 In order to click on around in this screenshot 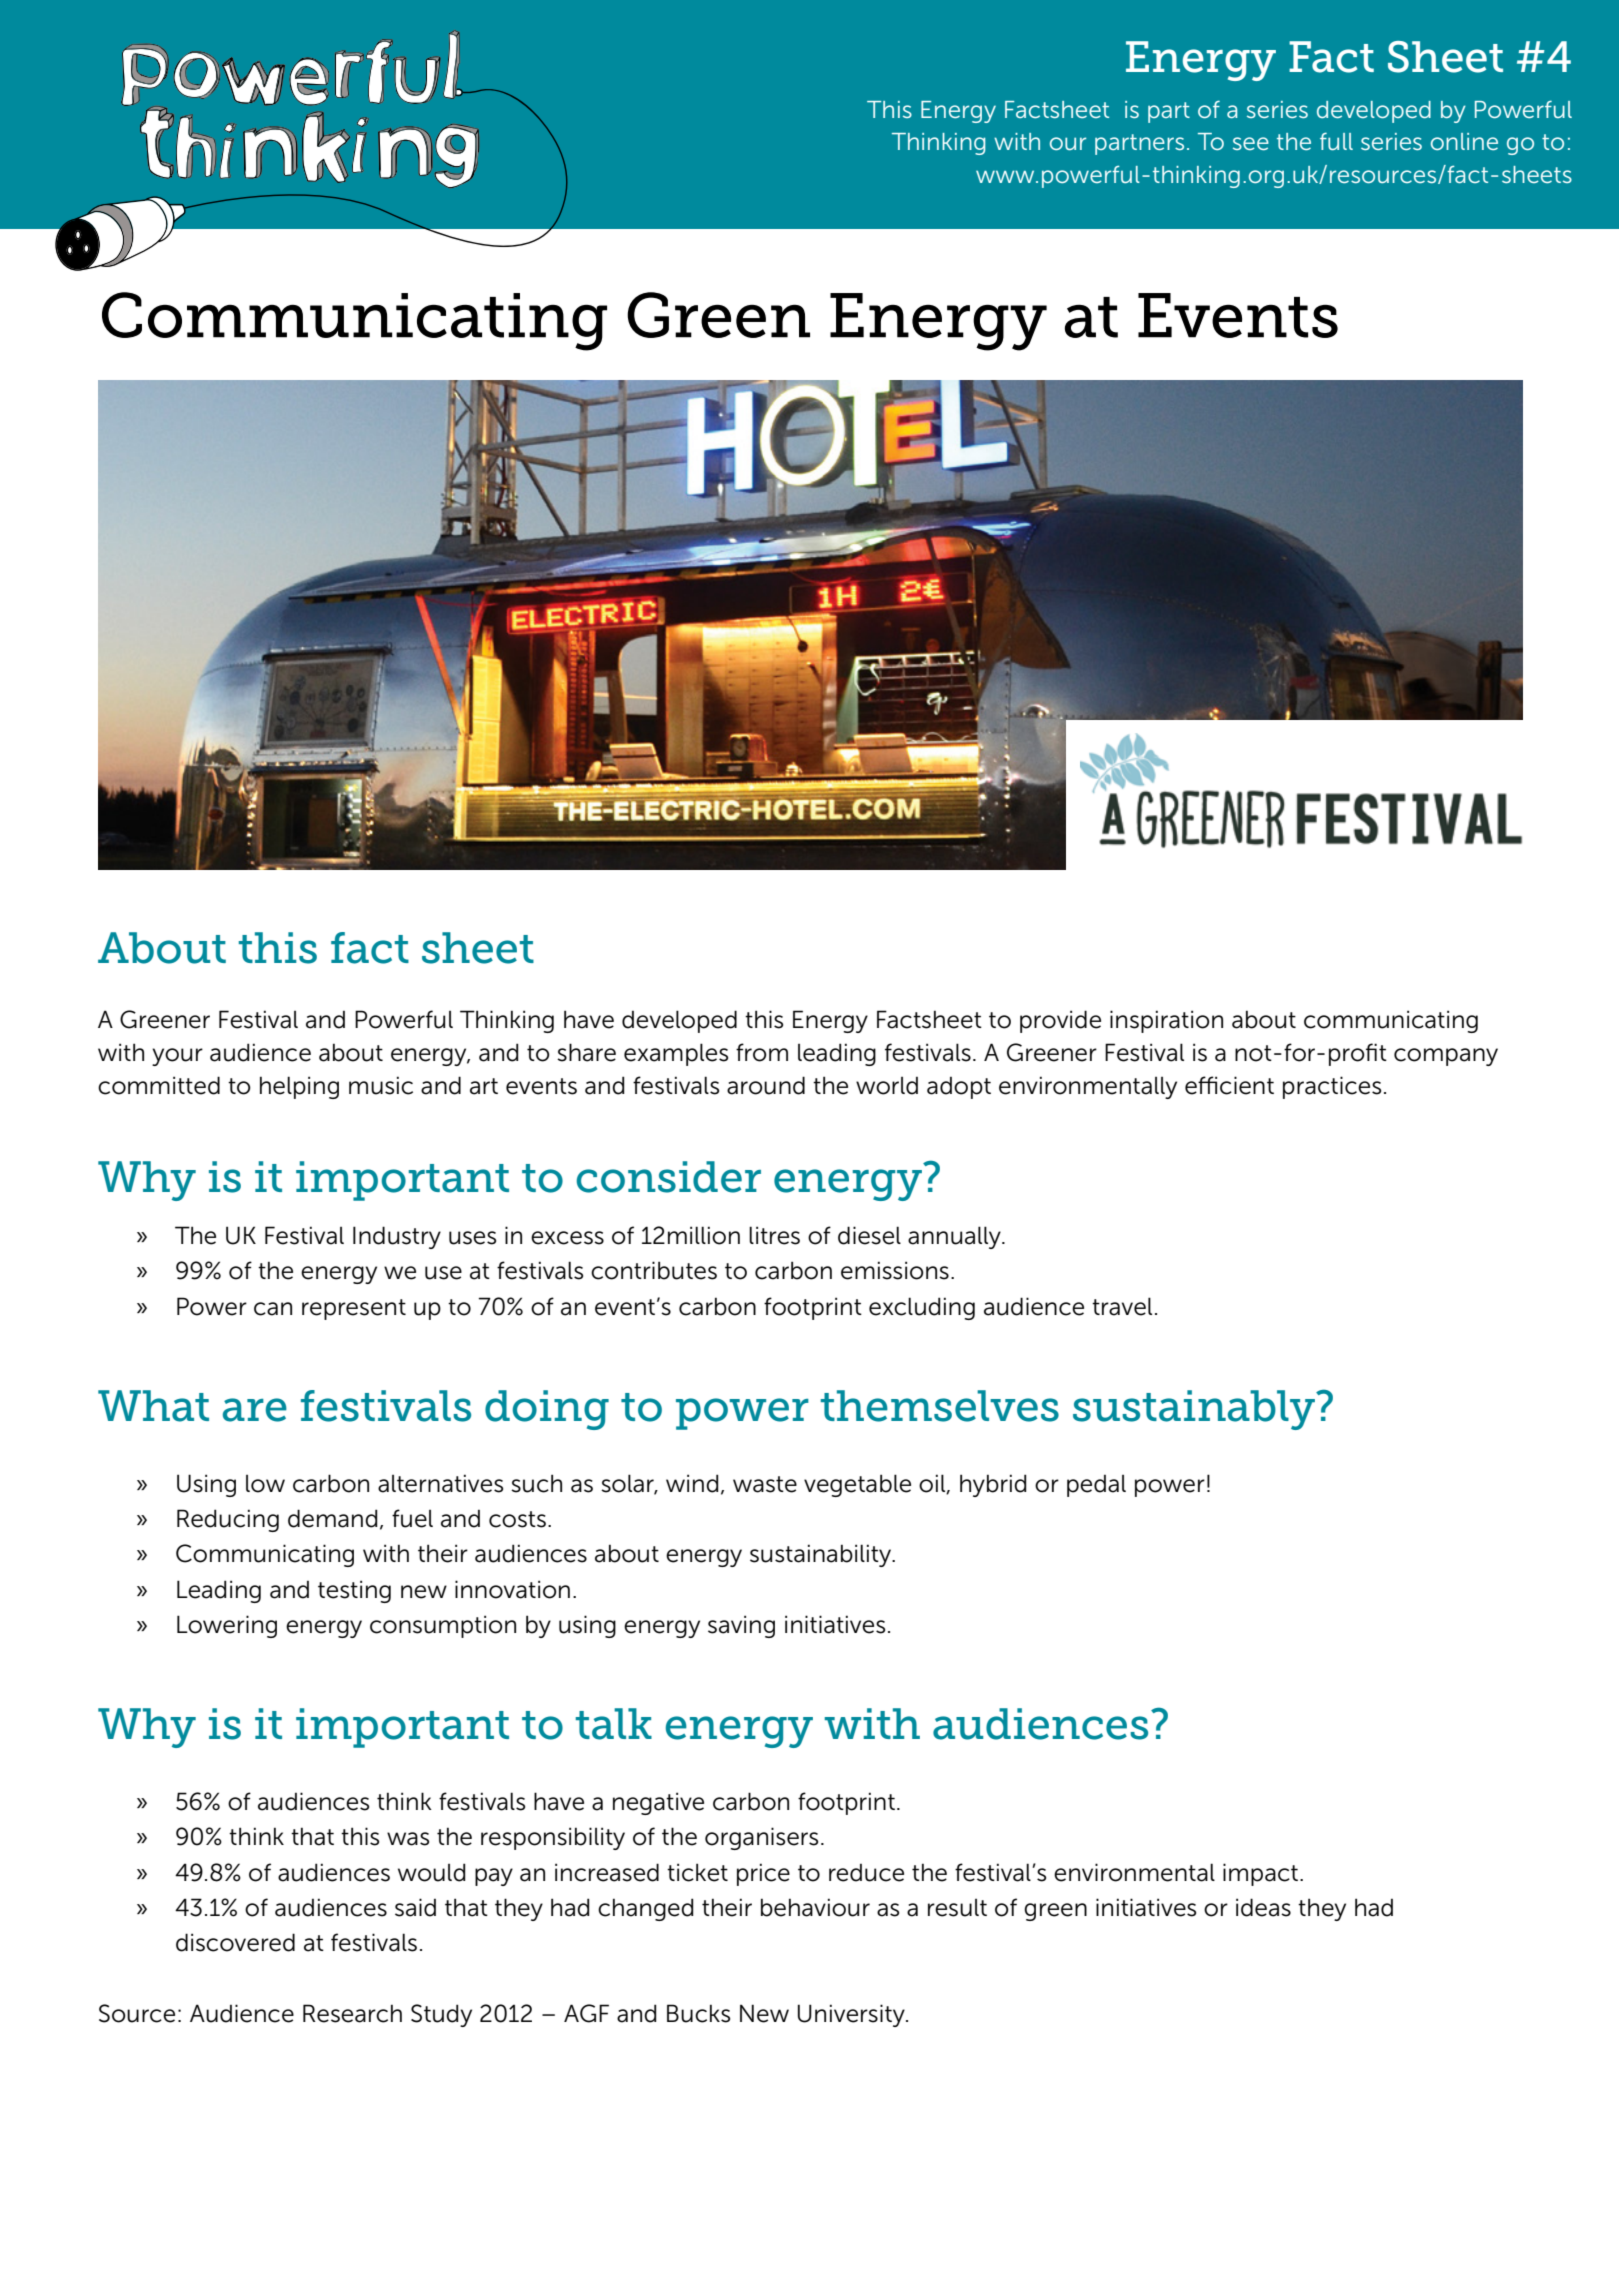, I will do `click(766, 1085)`.
